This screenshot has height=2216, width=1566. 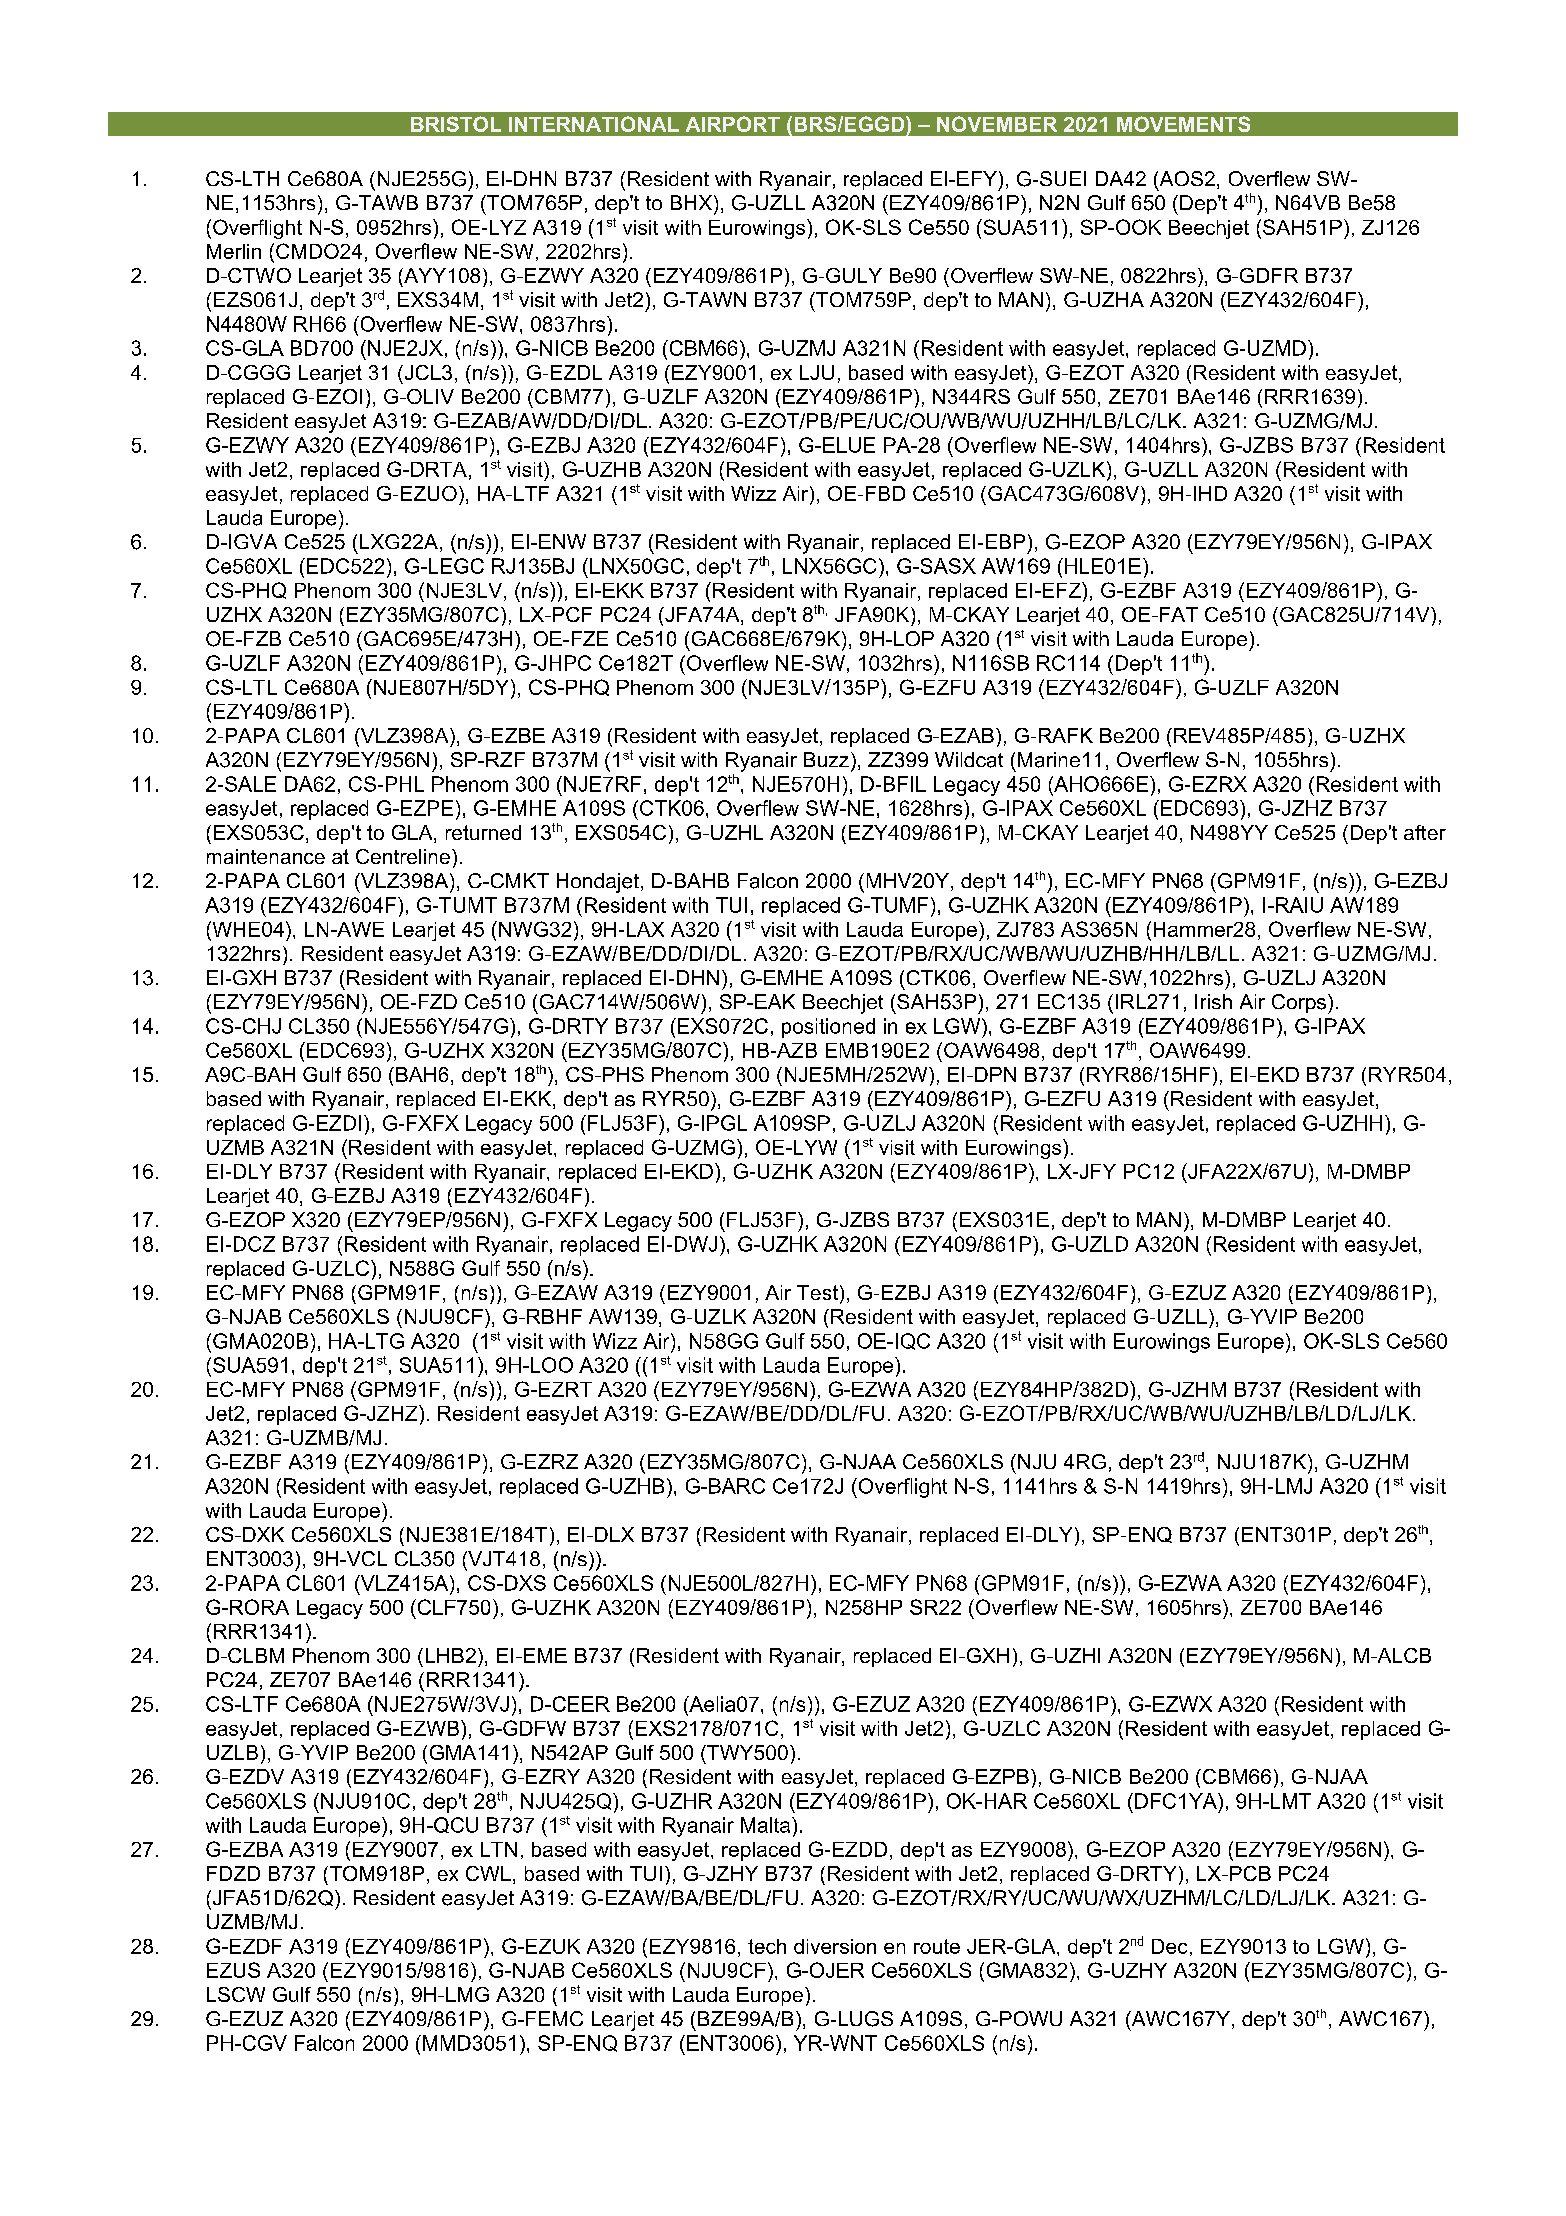 What do you see at coordinates (817, 1292) in the screenshot?
I see `Test` at bounding box center [817, 1292].
